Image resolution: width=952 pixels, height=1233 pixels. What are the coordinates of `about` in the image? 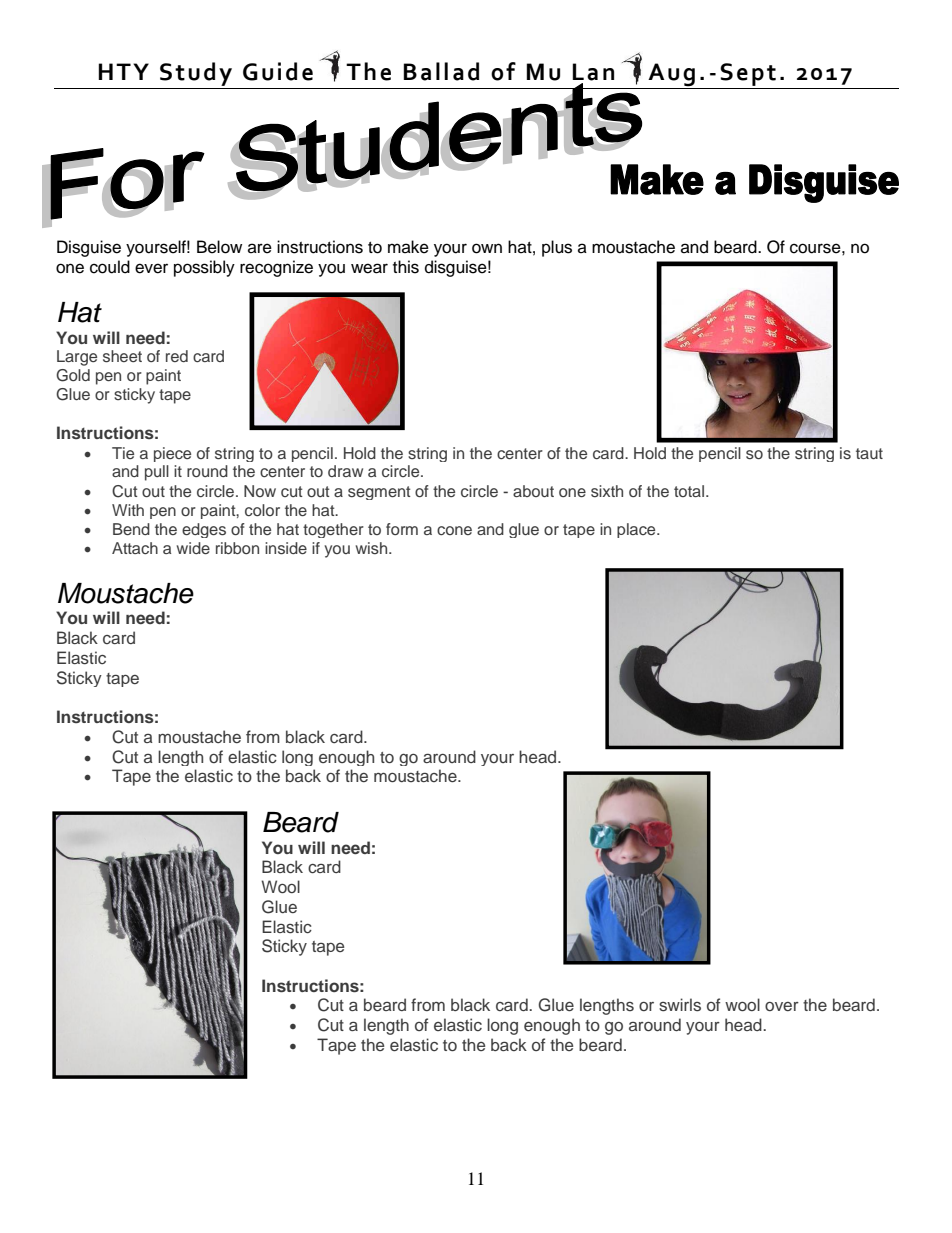 It's located at (533, 491).
